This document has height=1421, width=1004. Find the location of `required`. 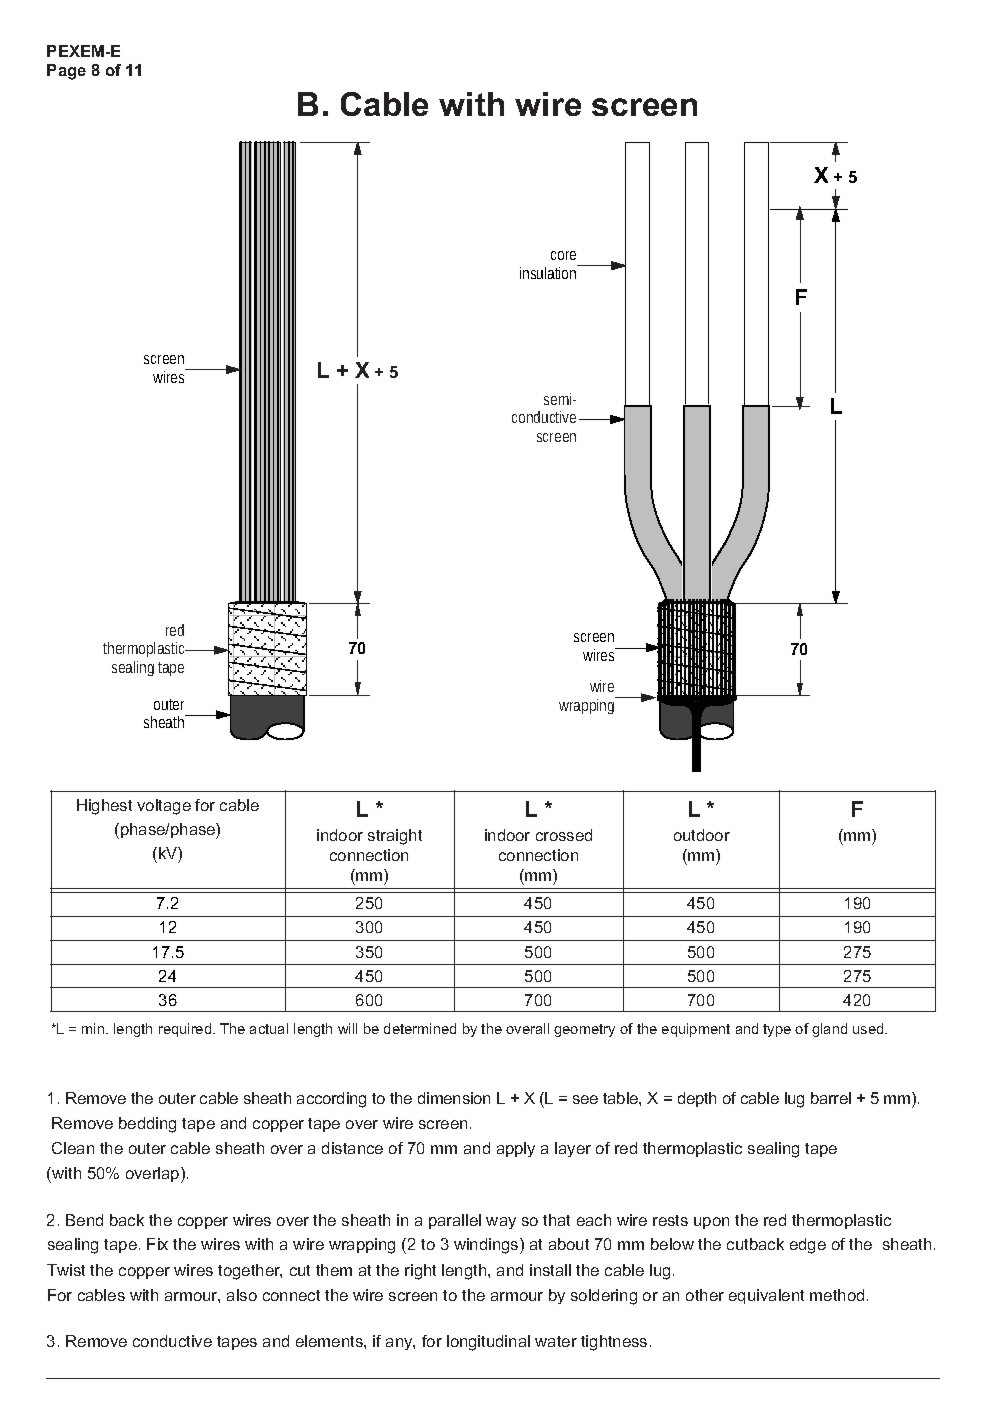

required is located at coordinates (186, 1030).
